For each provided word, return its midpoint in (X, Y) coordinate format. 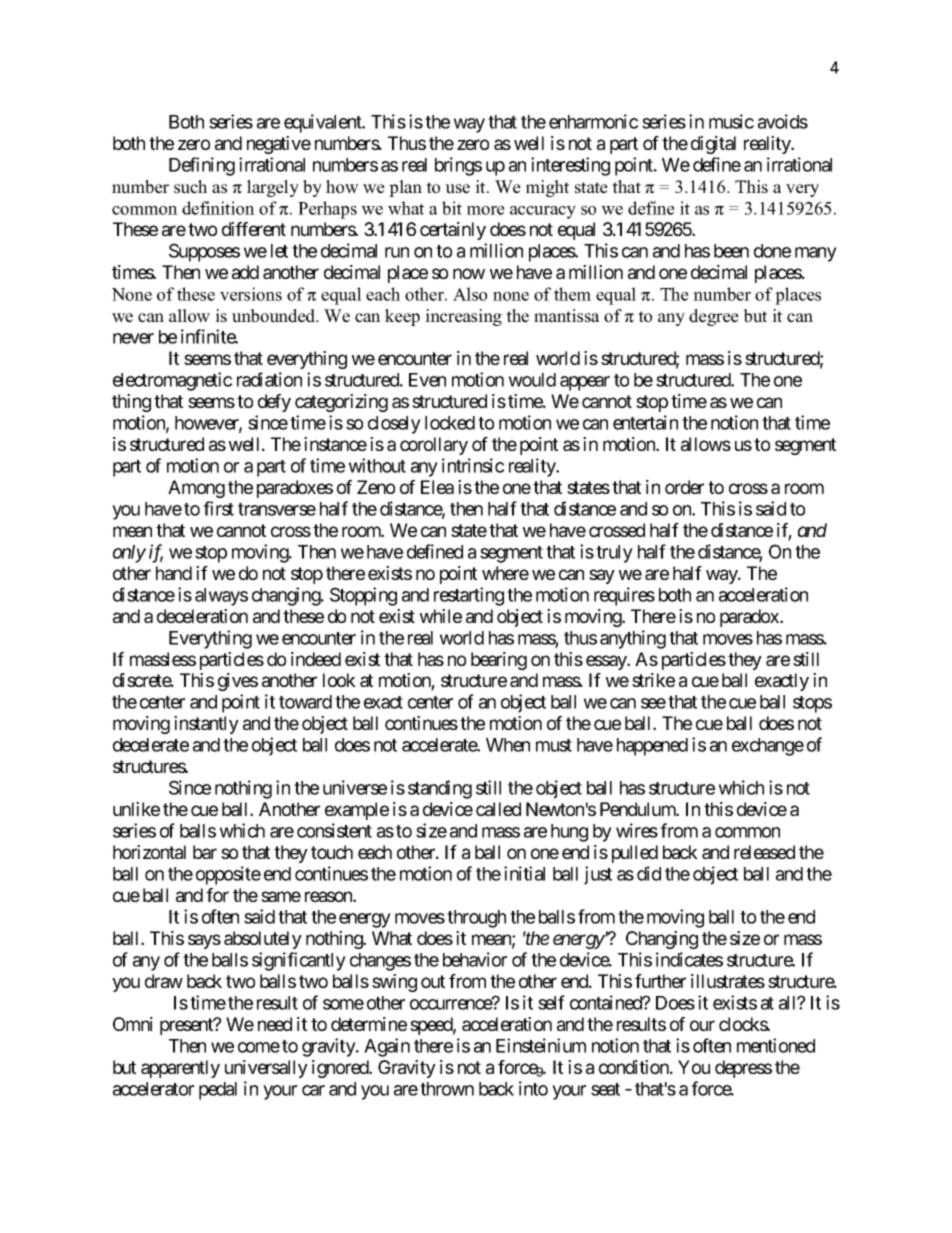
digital (713, 145)
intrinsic (473, 465)
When (508, 745)
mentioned (776, 1045)
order (684, 487)
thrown (447, 1089)
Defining (202, 166)
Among (196, 489)
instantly (206, 725)
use (457, 189)
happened (652, 747)
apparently (180, 1069)
